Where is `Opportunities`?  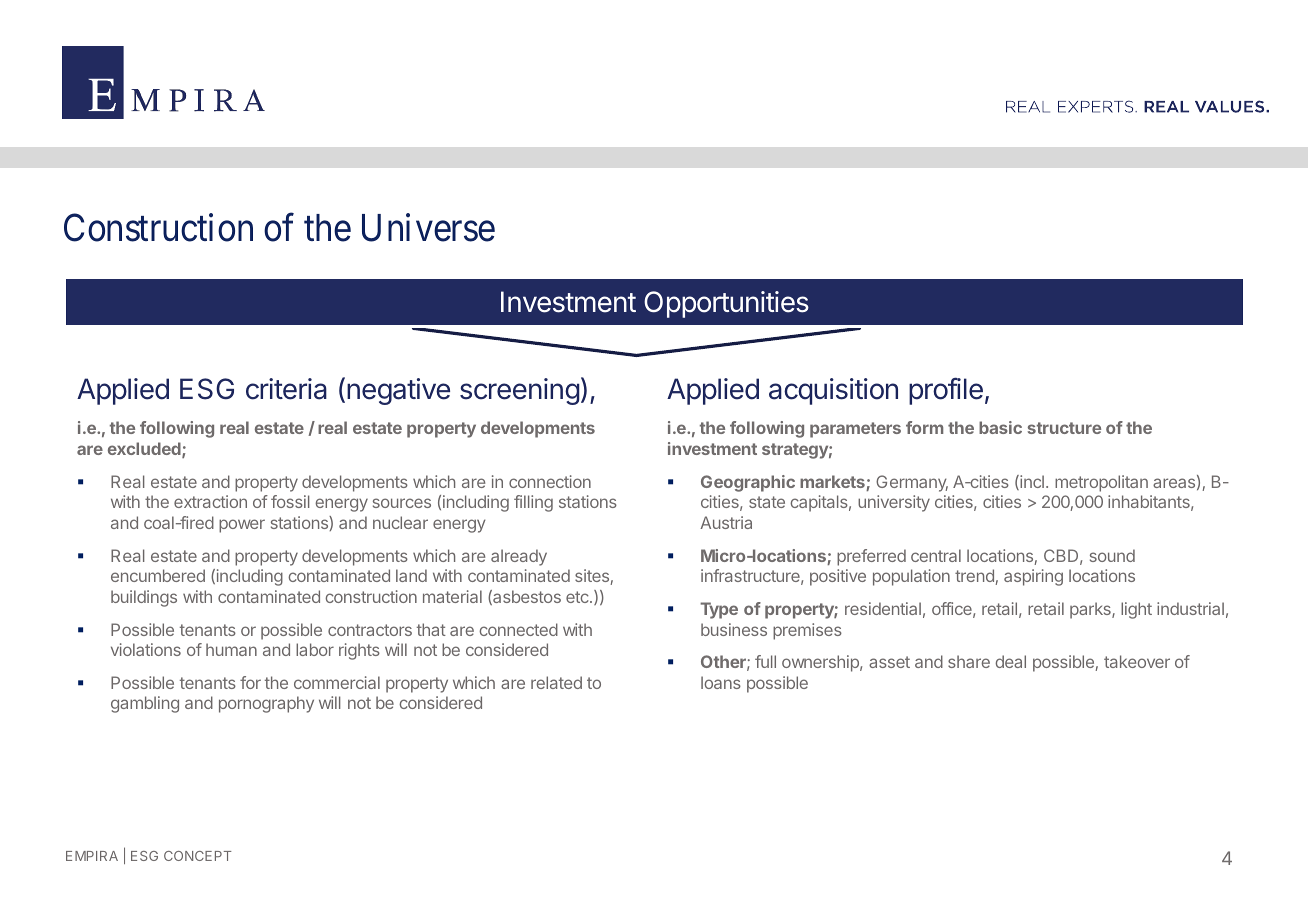 Opportunities is located at coordinates (726, 304).
